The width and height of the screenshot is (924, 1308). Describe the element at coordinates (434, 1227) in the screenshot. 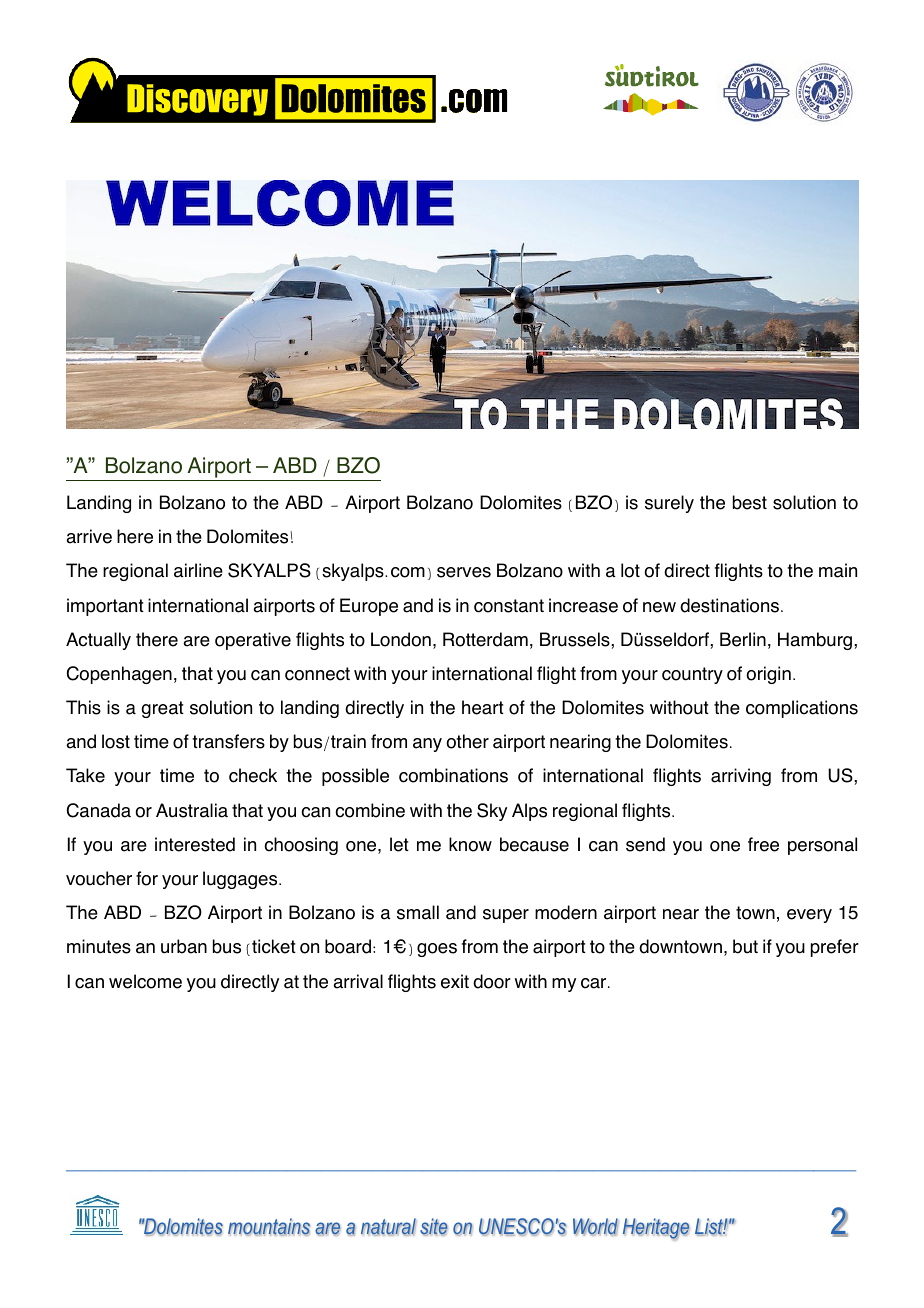

I see `site` at that location.
